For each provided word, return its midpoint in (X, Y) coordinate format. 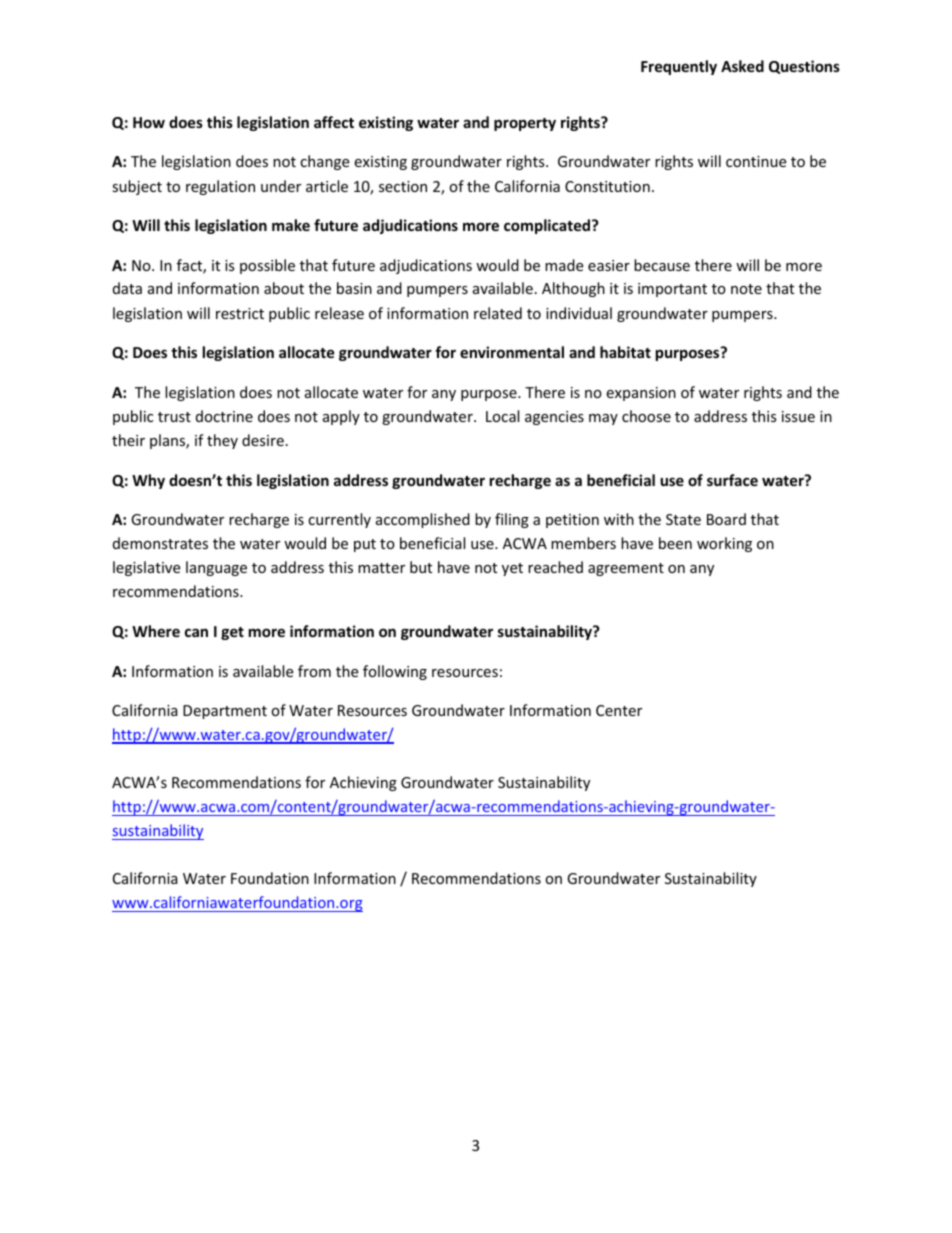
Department (225, 712)
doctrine (224, 416)
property (525, 124)
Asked (742, 66)
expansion (641, 394)
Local (502, 416)
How (149, 122)
